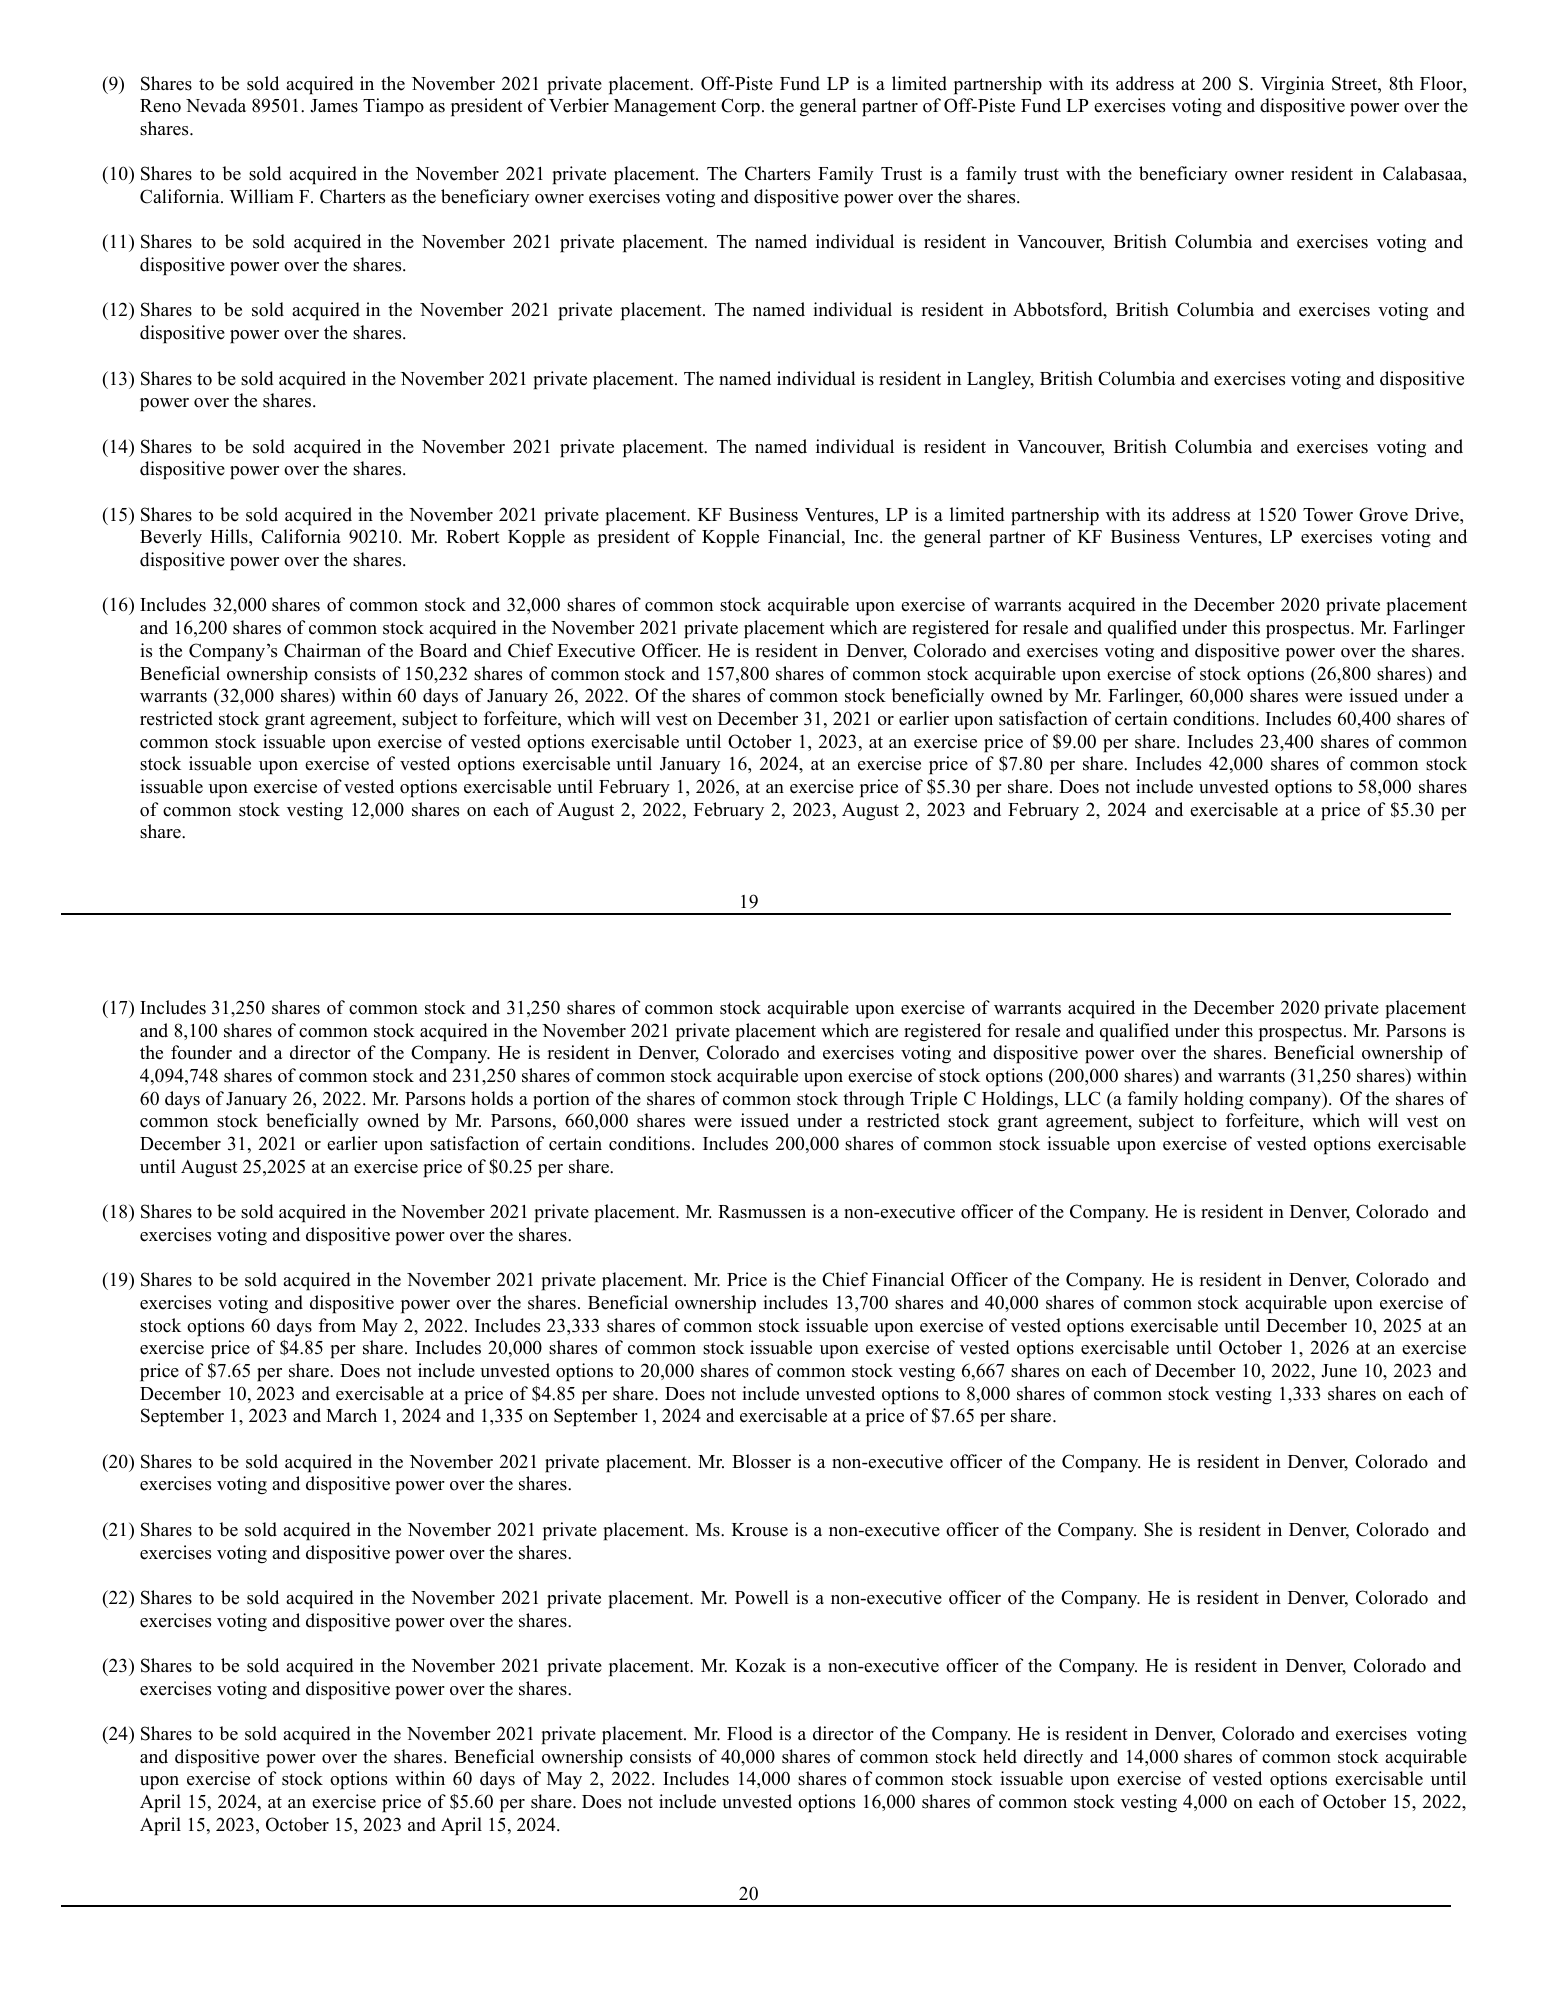 This screenshot has height=1997, width=1543. What do you see at coordinates (473, 536) in the screenshot?
I see `Robert` at bounding box center [473, 536].
